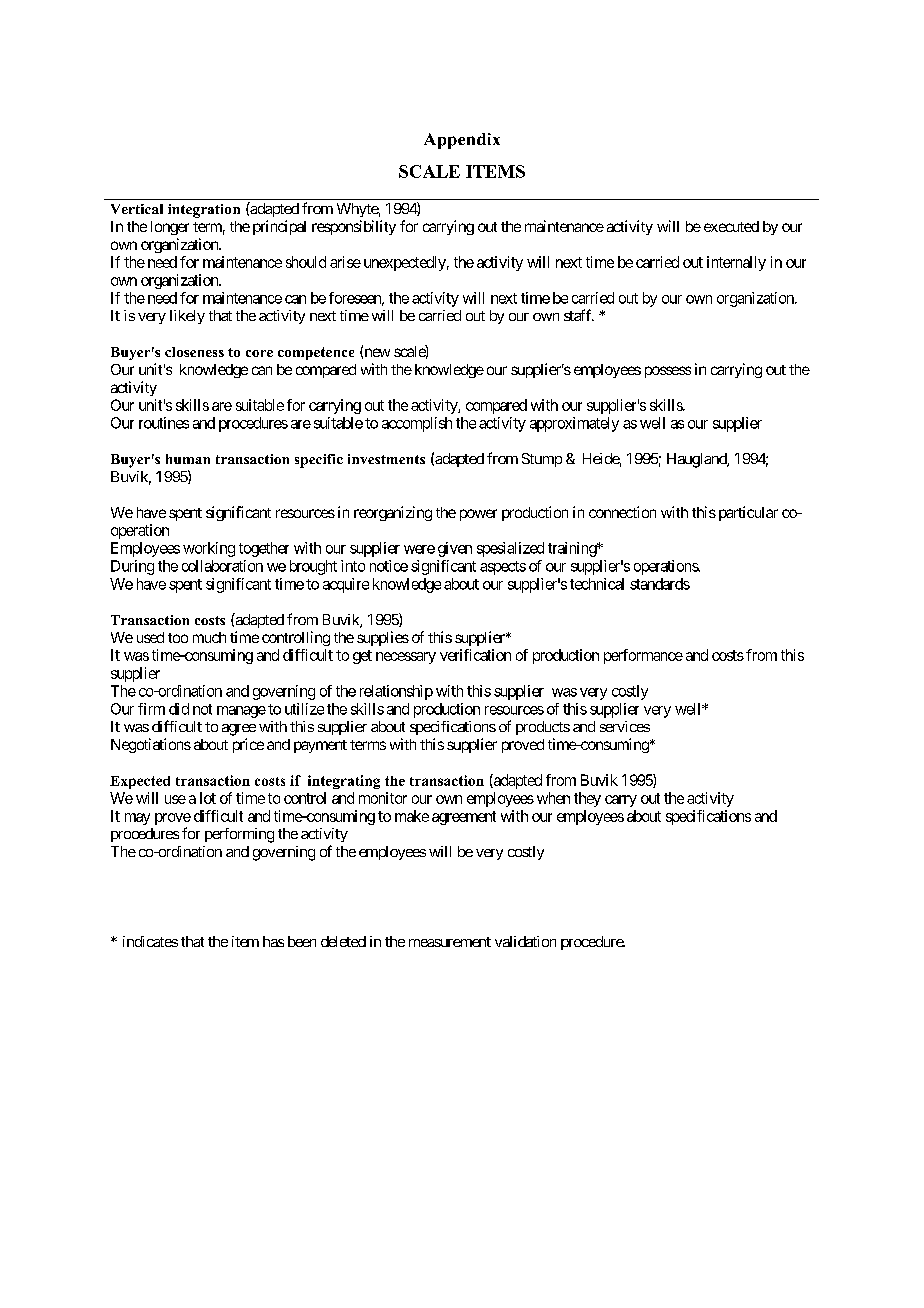 The width and height of the screenshot is (924, 1308). I want to click on measurement, so click(450, 942).
